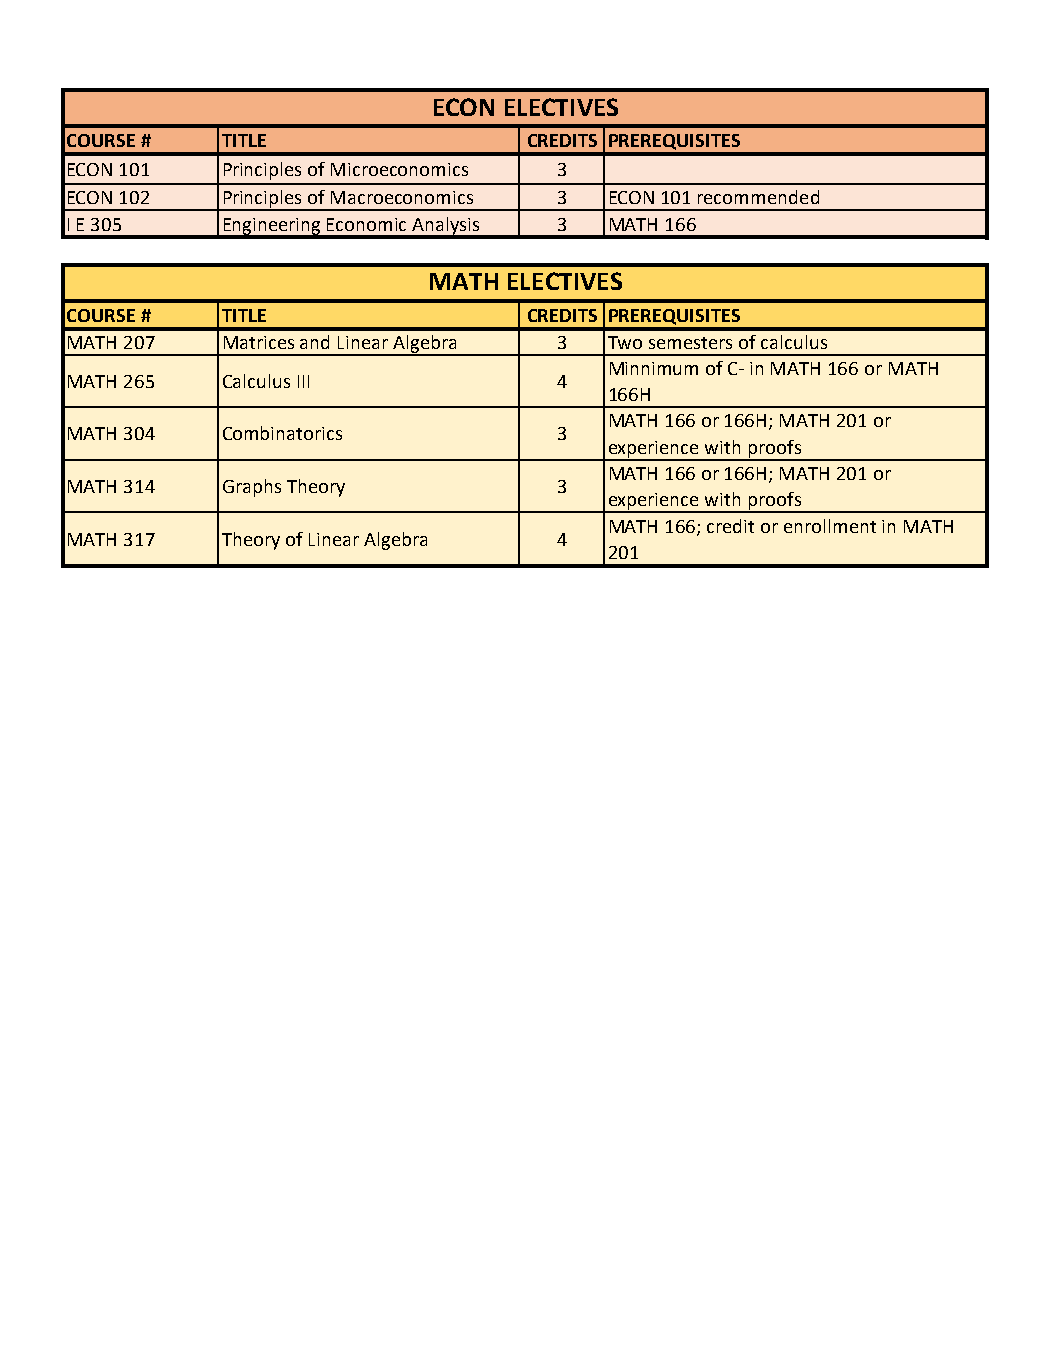 Image resolution: width=1054 pixels, height=1363 pixels. I want to click on Combinatorics, so click(282, 433).
